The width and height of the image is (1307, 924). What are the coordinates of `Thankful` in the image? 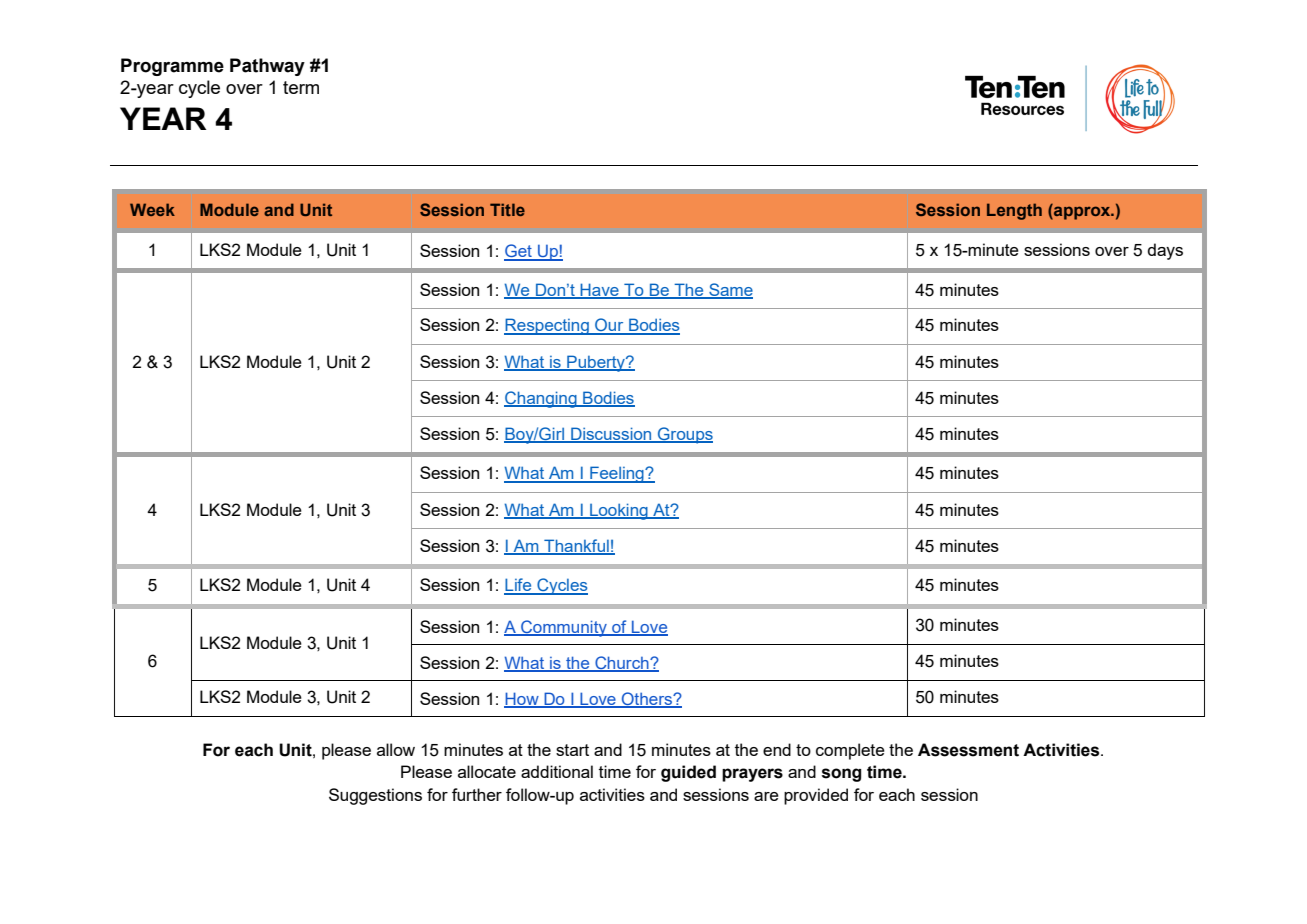 It's located at (576, 546).
